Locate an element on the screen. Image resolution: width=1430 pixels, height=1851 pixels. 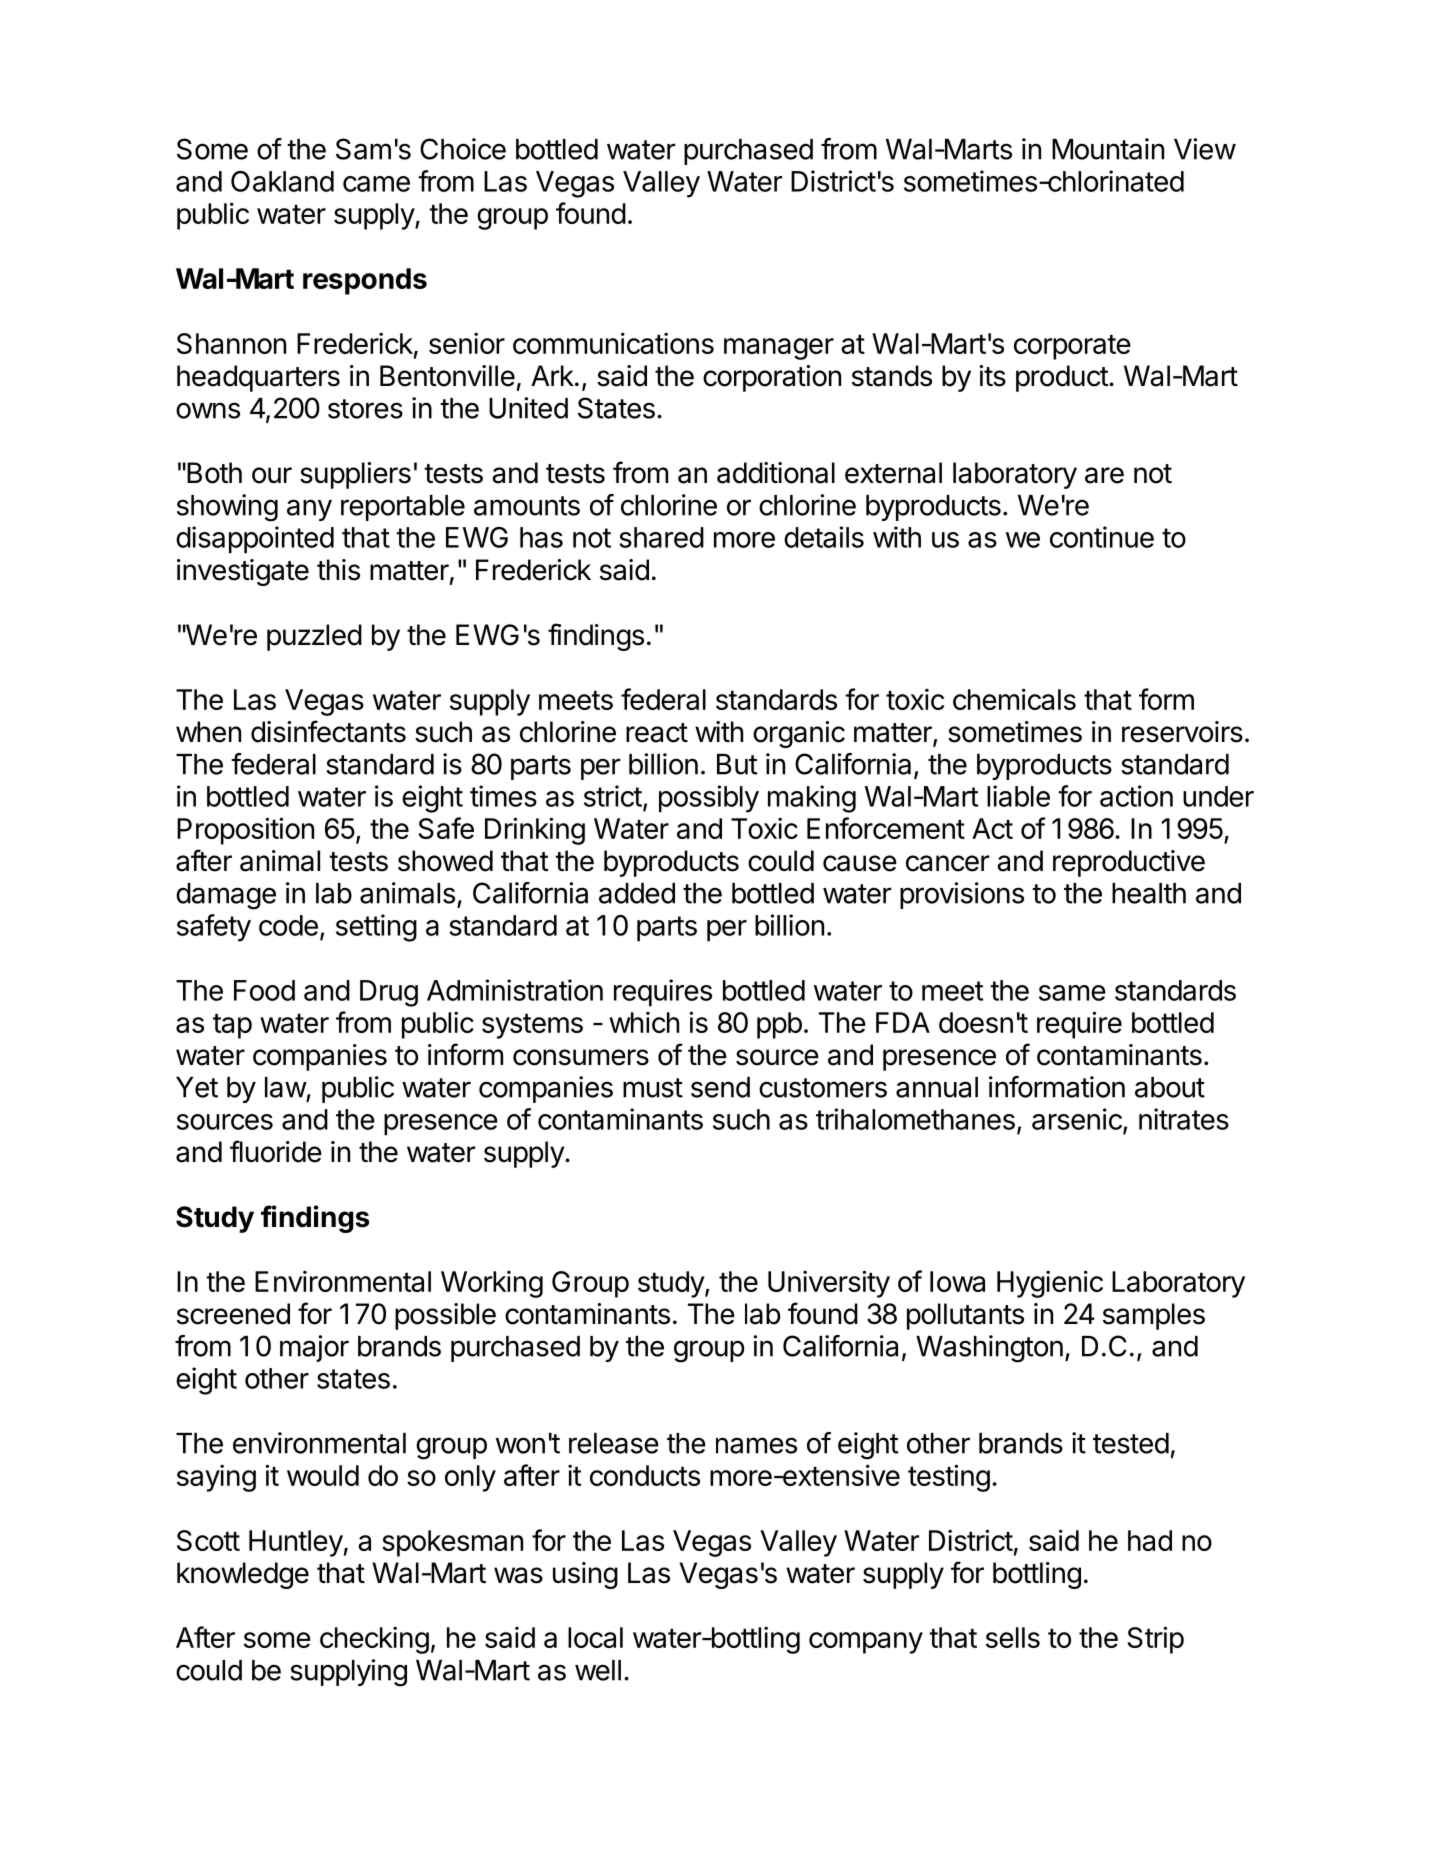
University is located at coordinates (829, 1284).
